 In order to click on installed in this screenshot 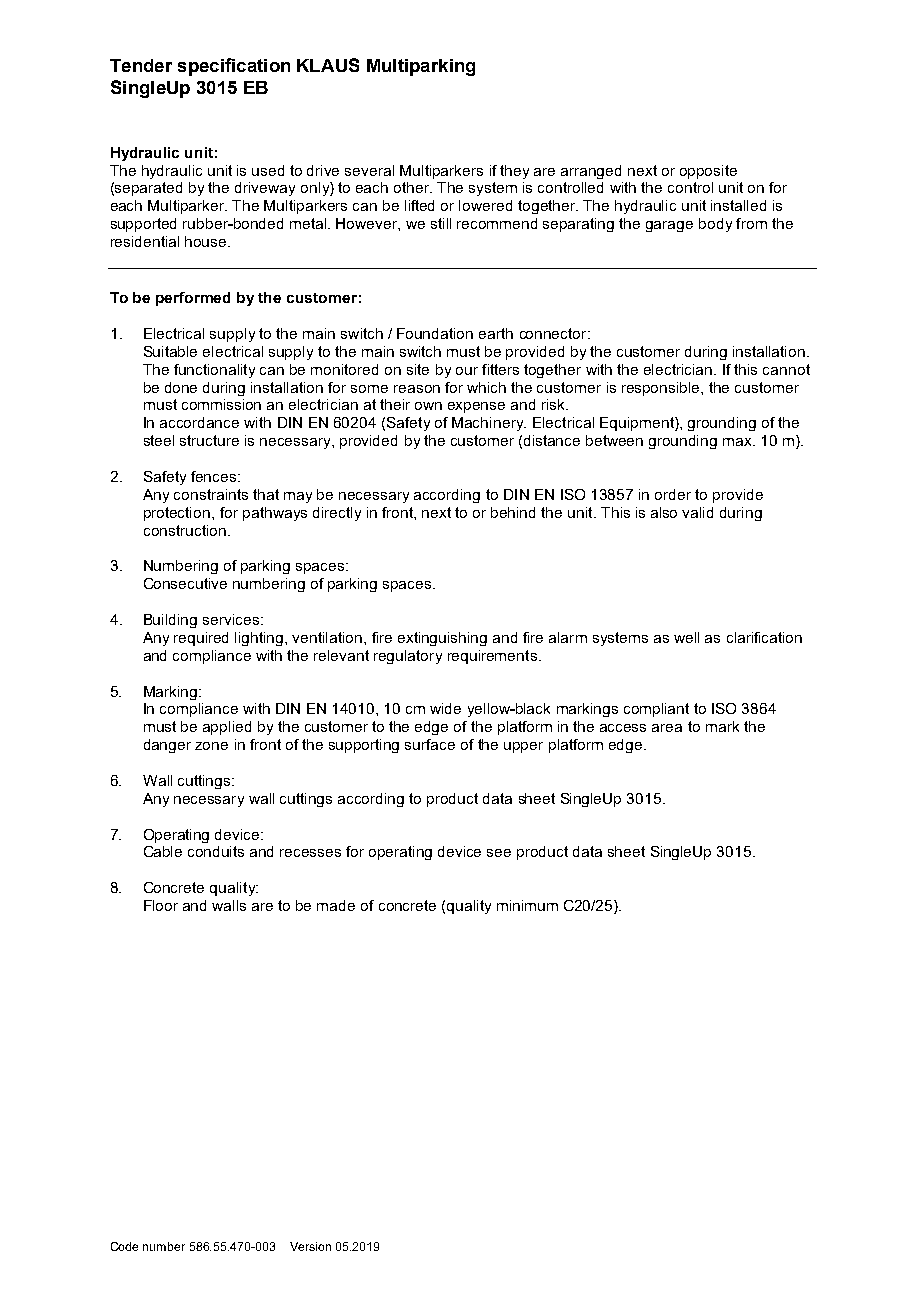, I will do `click(738, 205)`.
